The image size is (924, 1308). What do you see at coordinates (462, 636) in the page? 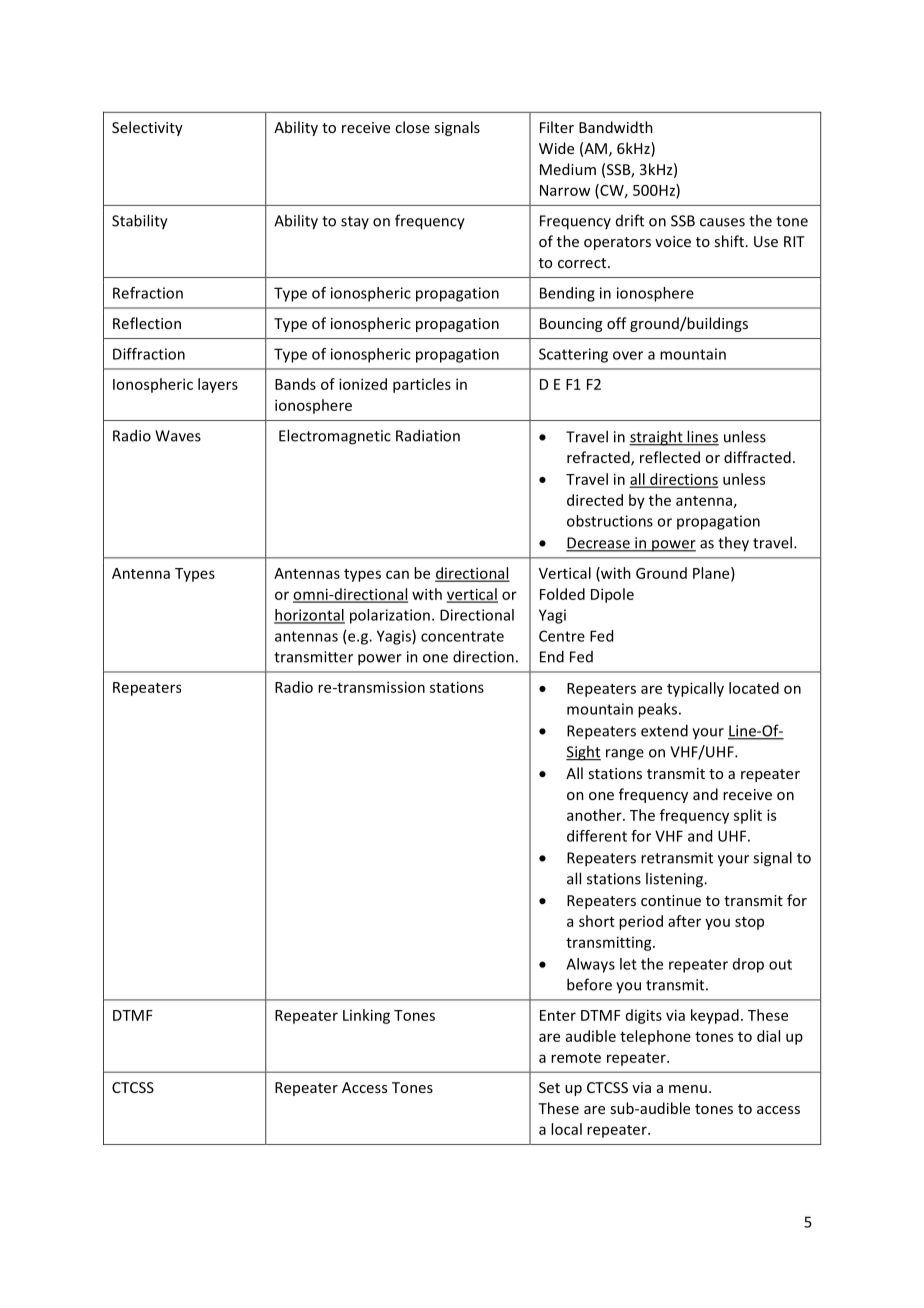
I see `concentrate` at bounding box center [462, 636].
